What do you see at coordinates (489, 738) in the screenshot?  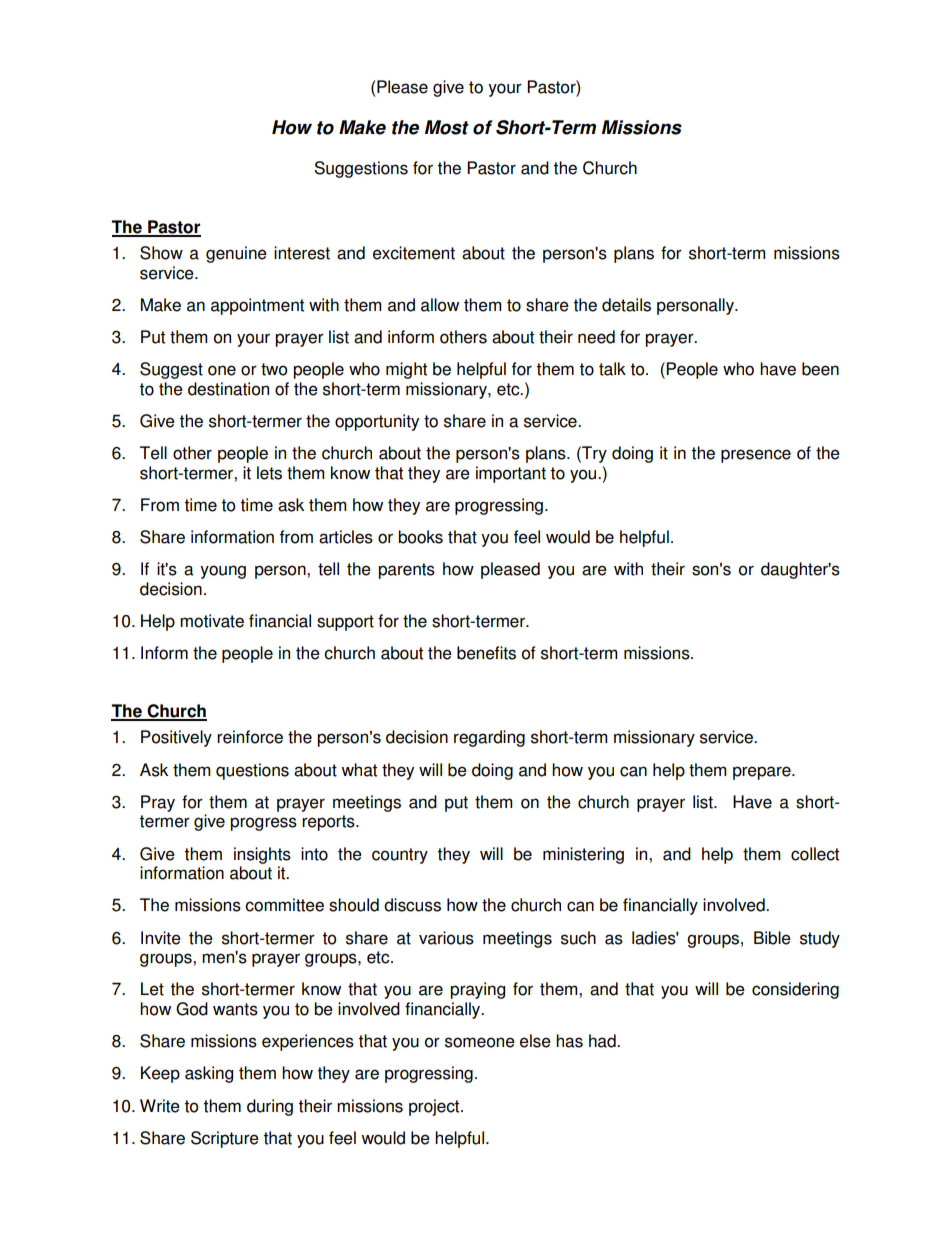 I see `regarding` at bounding box center [489, 738].
